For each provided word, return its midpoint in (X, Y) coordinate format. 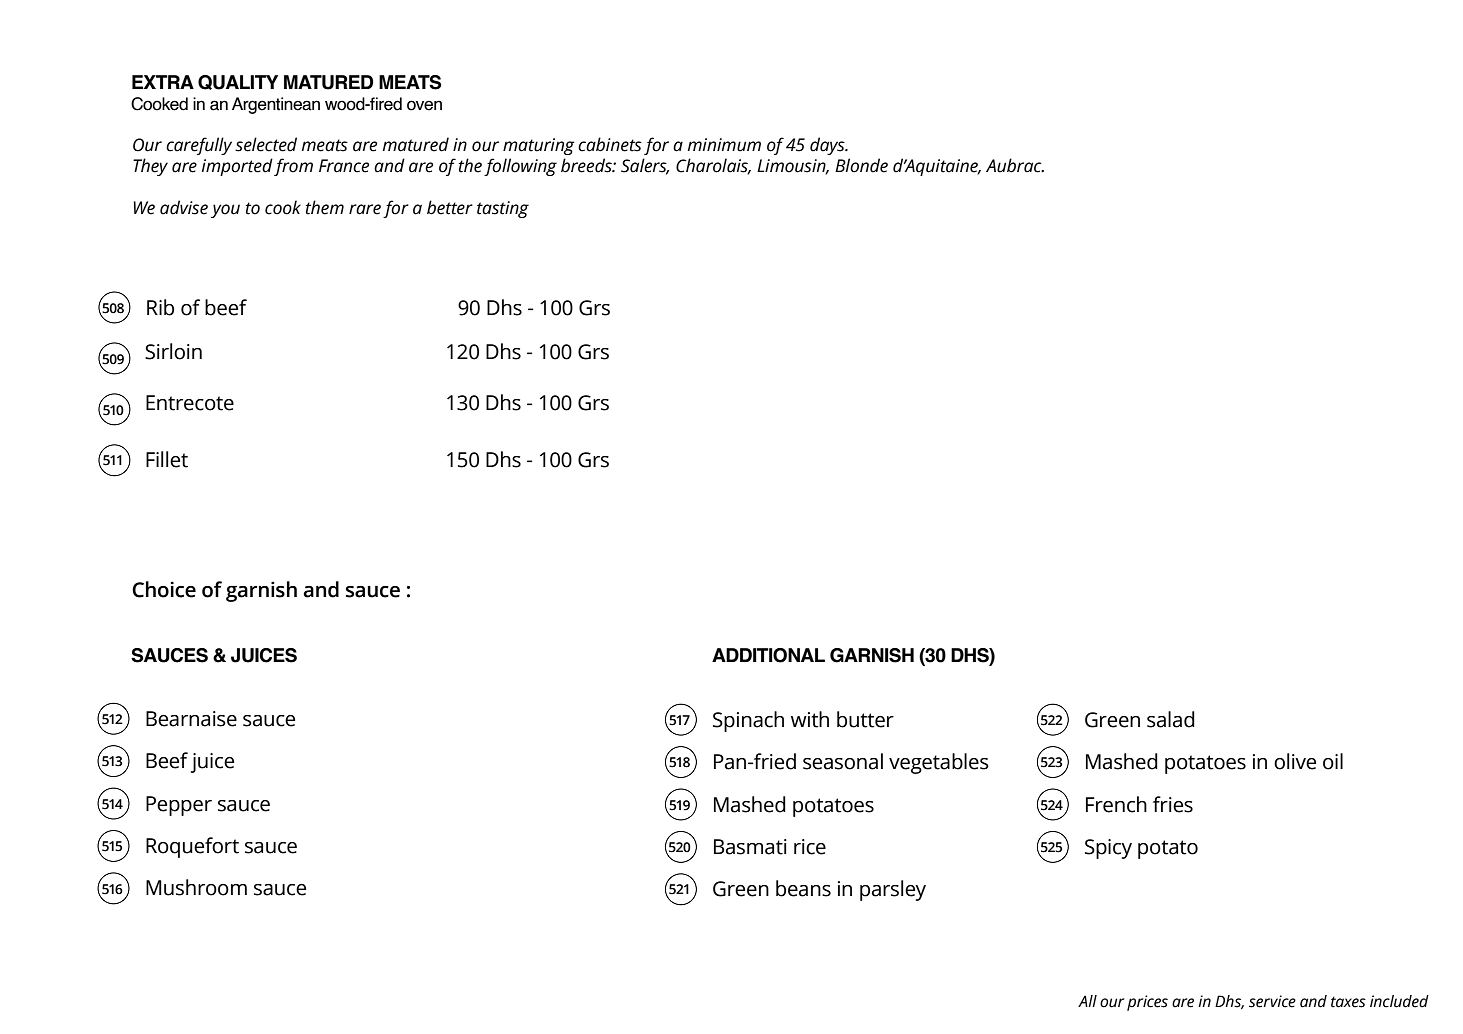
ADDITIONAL (768, 655)
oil (1333, 761)
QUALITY (238, 82)
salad (1171, 719)
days (828, 146)
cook (283, 207)
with (810, 719)
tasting (503, 209)
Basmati (750, 847)
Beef (167, 760)
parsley (893, 890)
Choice (164, 589)
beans (803, 888)
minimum (724, 145)
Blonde (861, 165)
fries (1173, 804)
